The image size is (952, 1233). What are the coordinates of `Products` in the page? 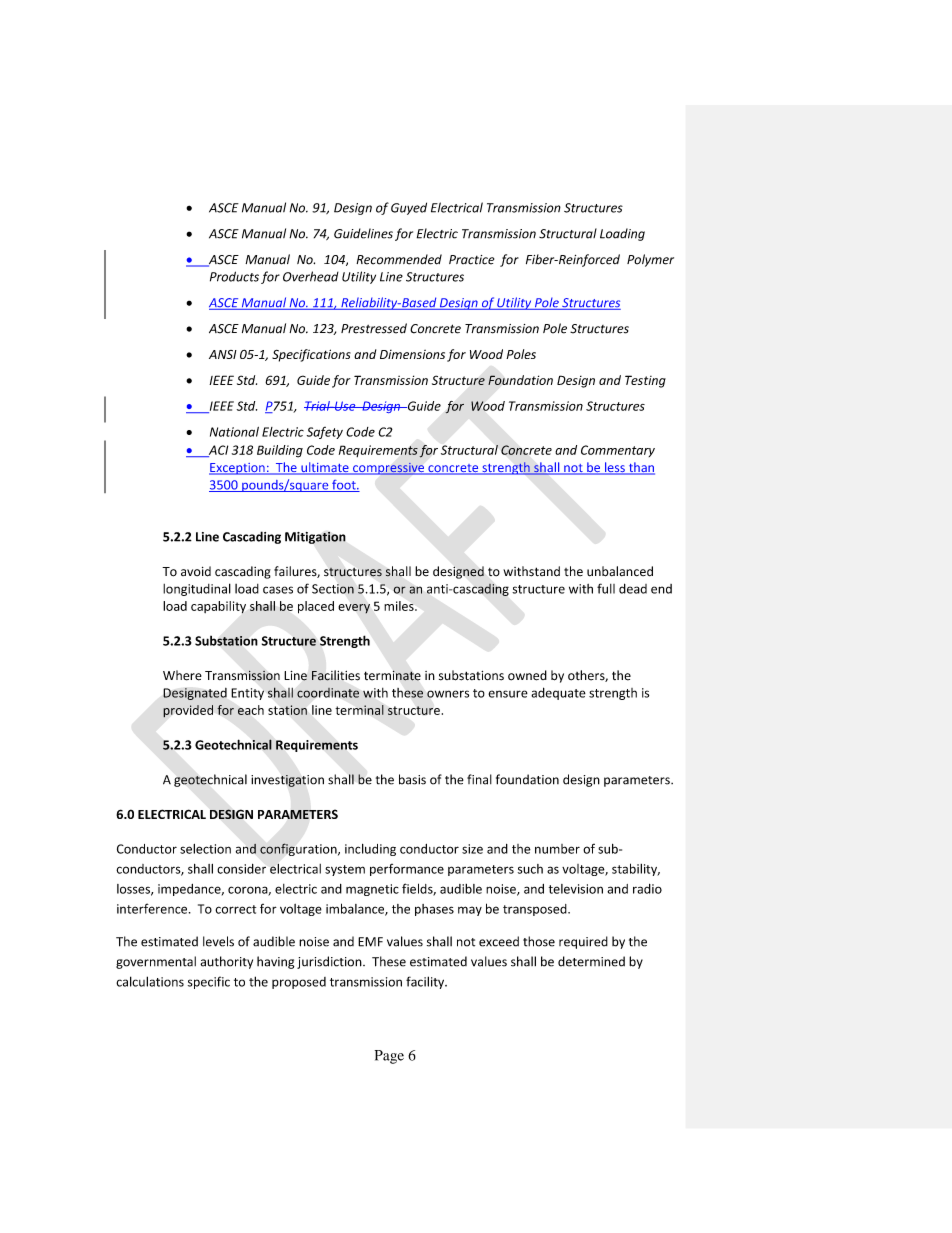 It's located at (234, 276).
